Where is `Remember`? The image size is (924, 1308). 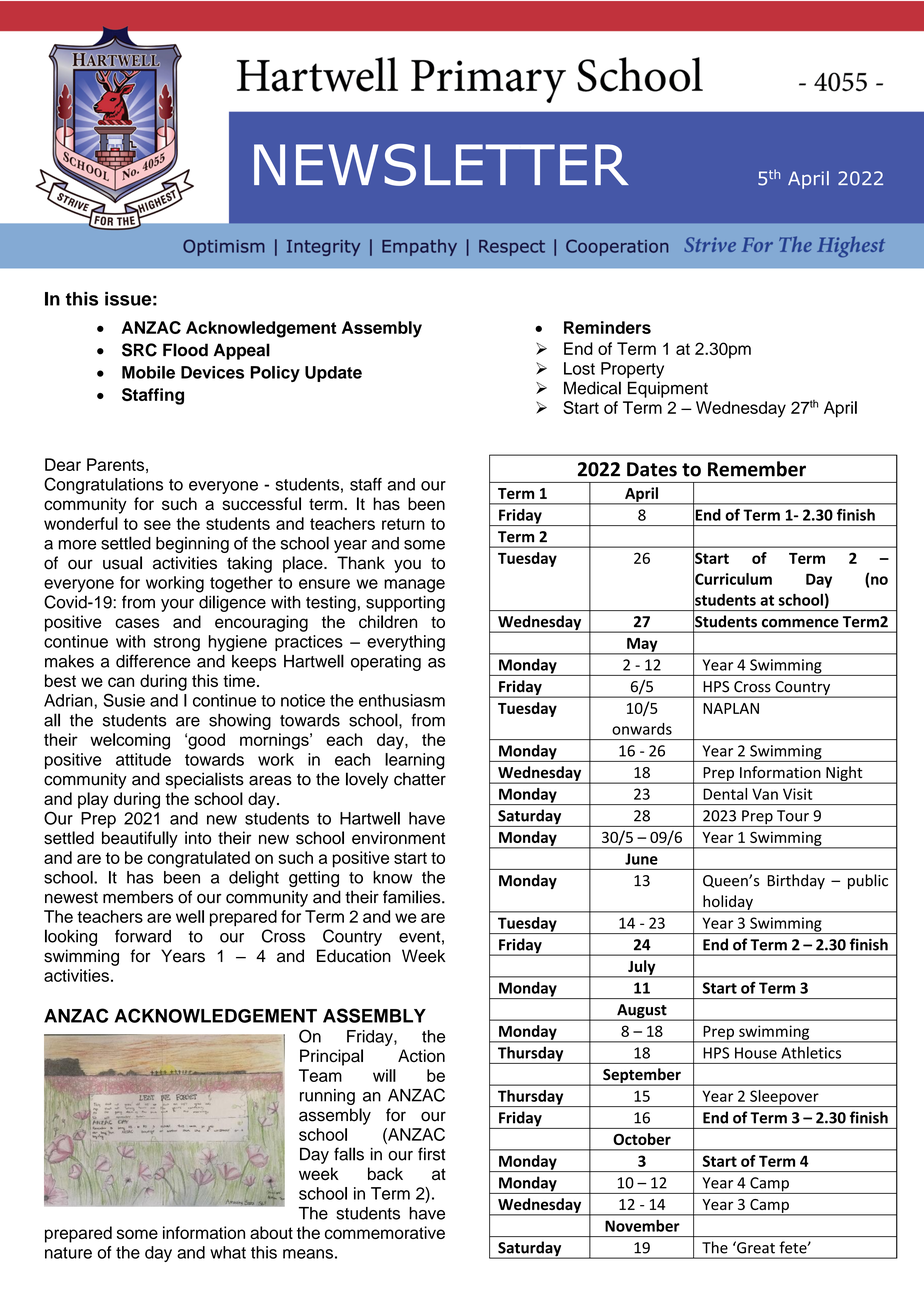
Remember is located at coordinates (757, 469).
